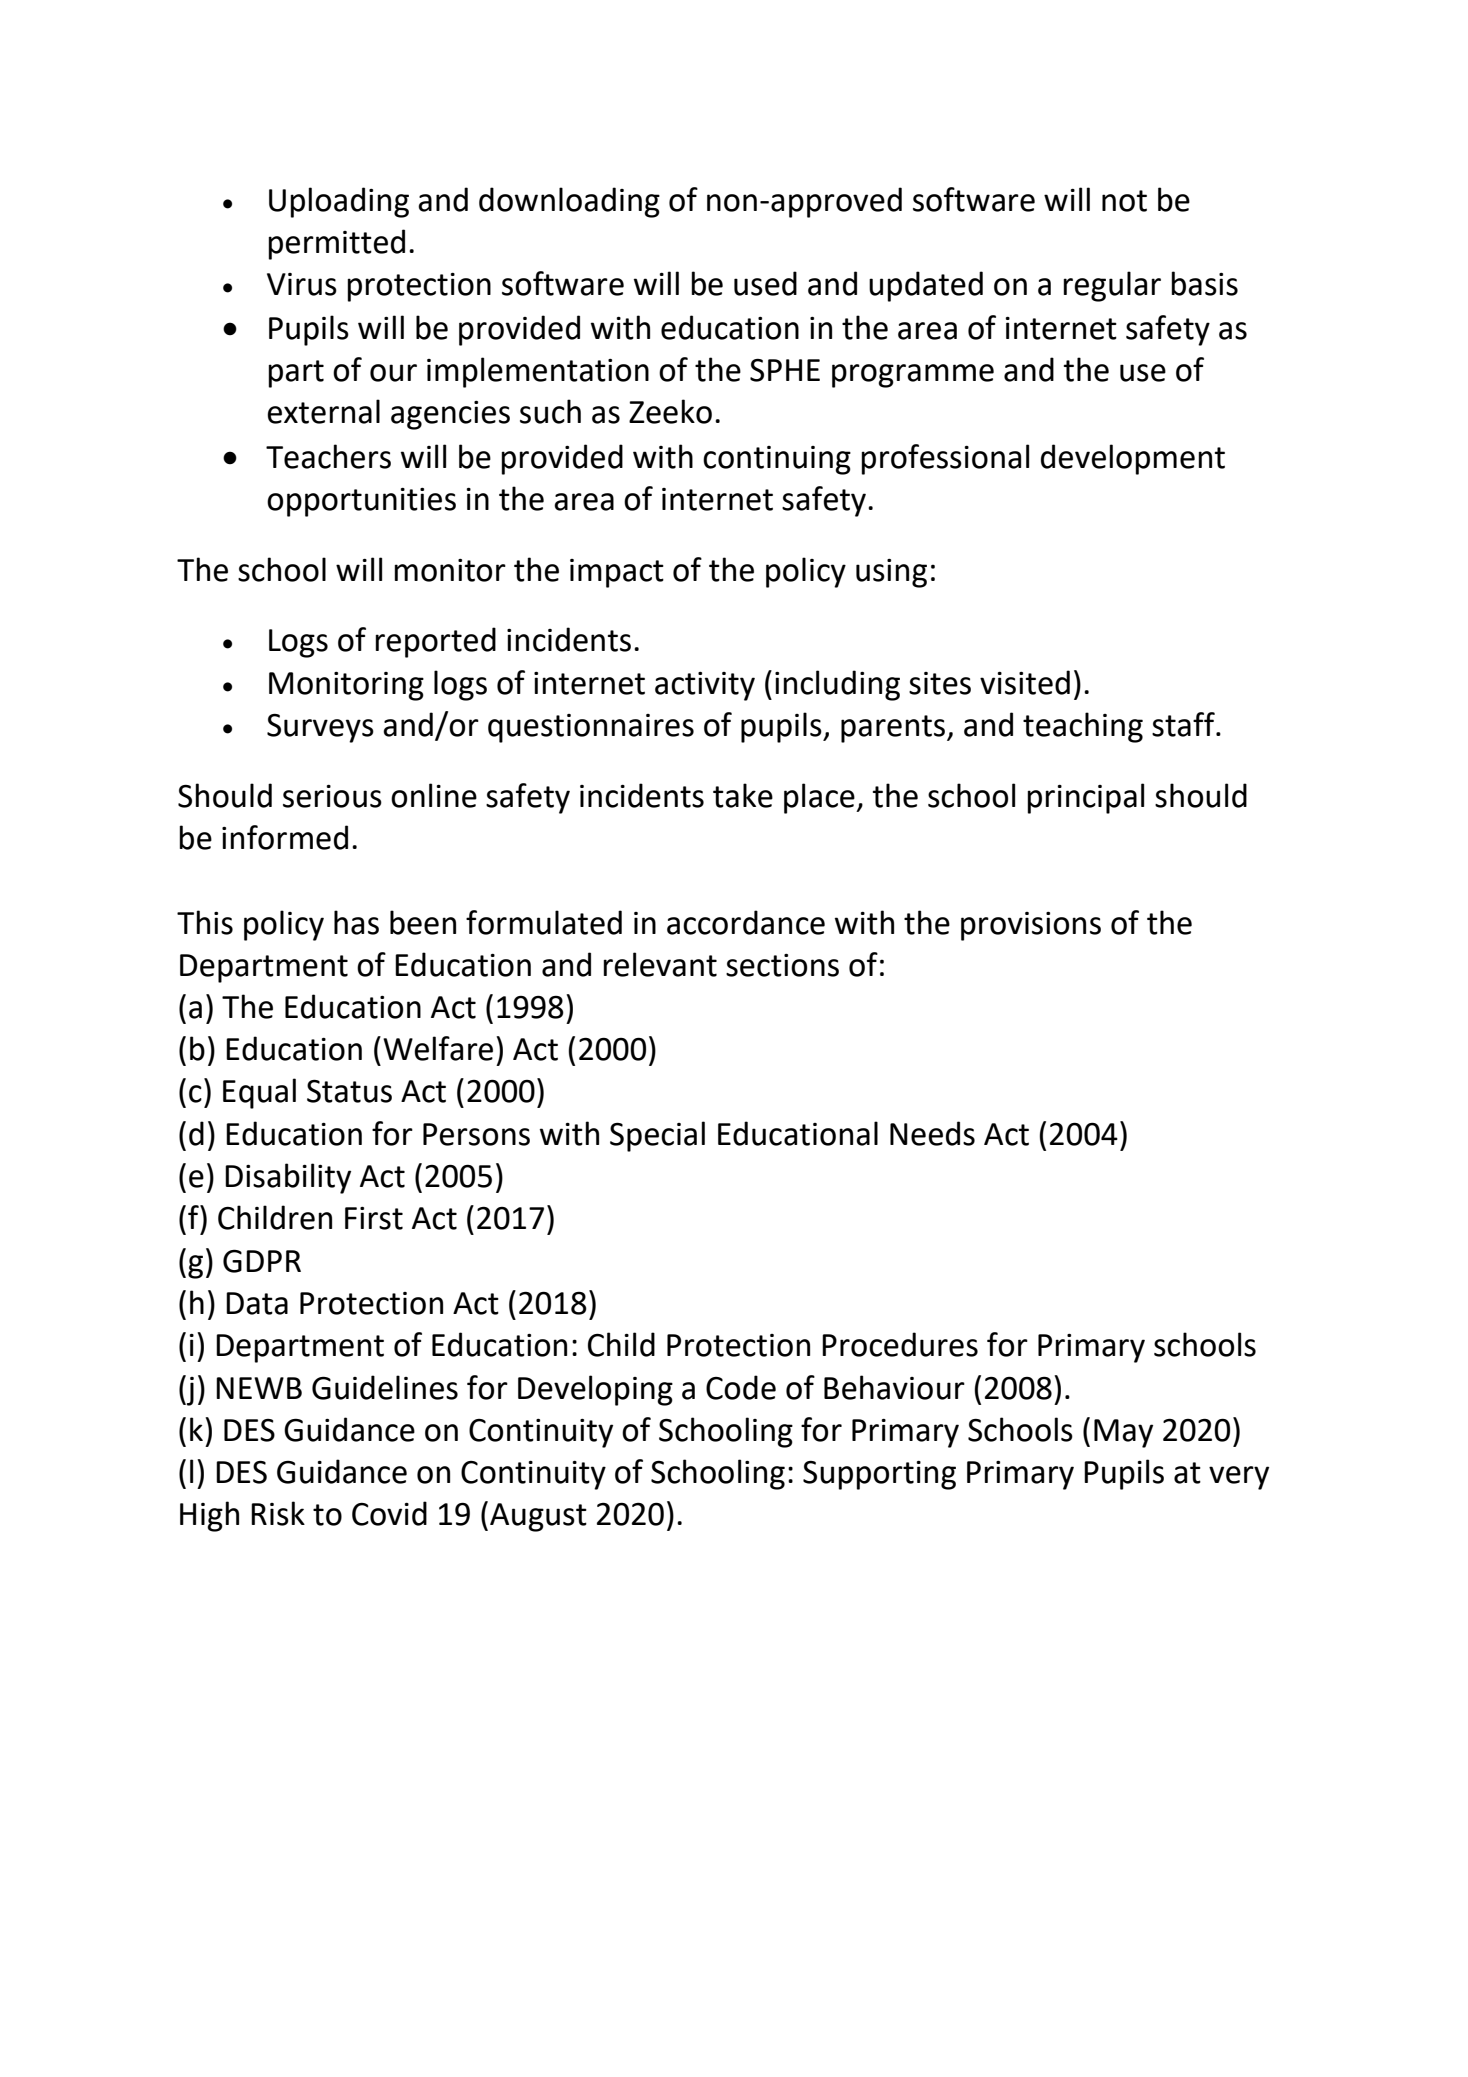 The width and height of the screenshot is (1468, 2077). What do you see at coordinates (278, 1513) in the screenshot?
I see `Risk` at bounding box center [278, 1513].
